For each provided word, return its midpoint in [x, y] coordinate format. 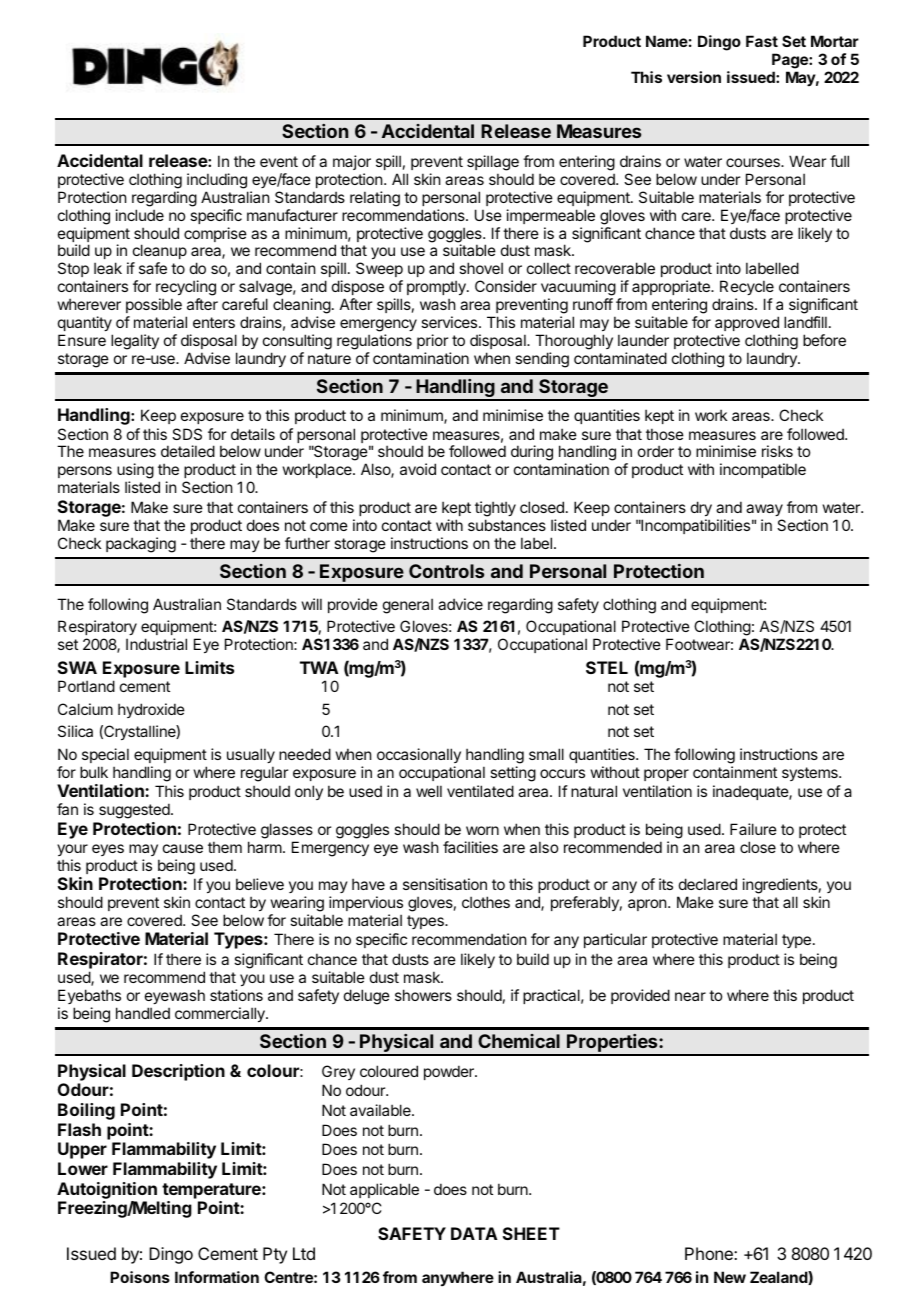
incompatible [763, 470]
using [135, 472]
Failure [753, 829]
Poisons [140, 1277]
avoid [418, 469]
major [352, 162]
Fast [762, 41]
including [217, 181]
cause [183, 848]
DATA [474, 1233]
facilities [470, 847]
